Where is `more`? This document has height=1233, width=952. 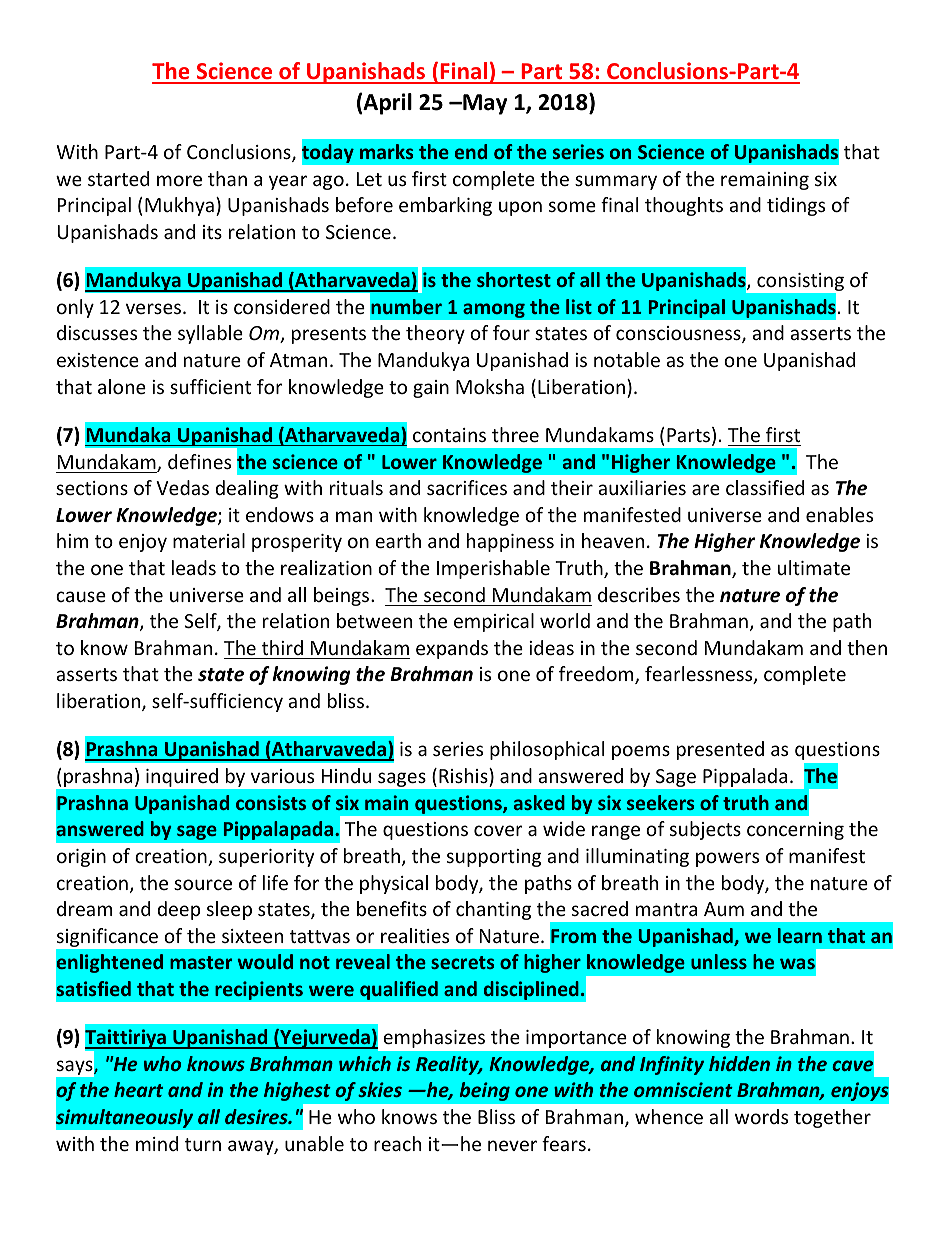 more is located at coordinates (179, 180).
